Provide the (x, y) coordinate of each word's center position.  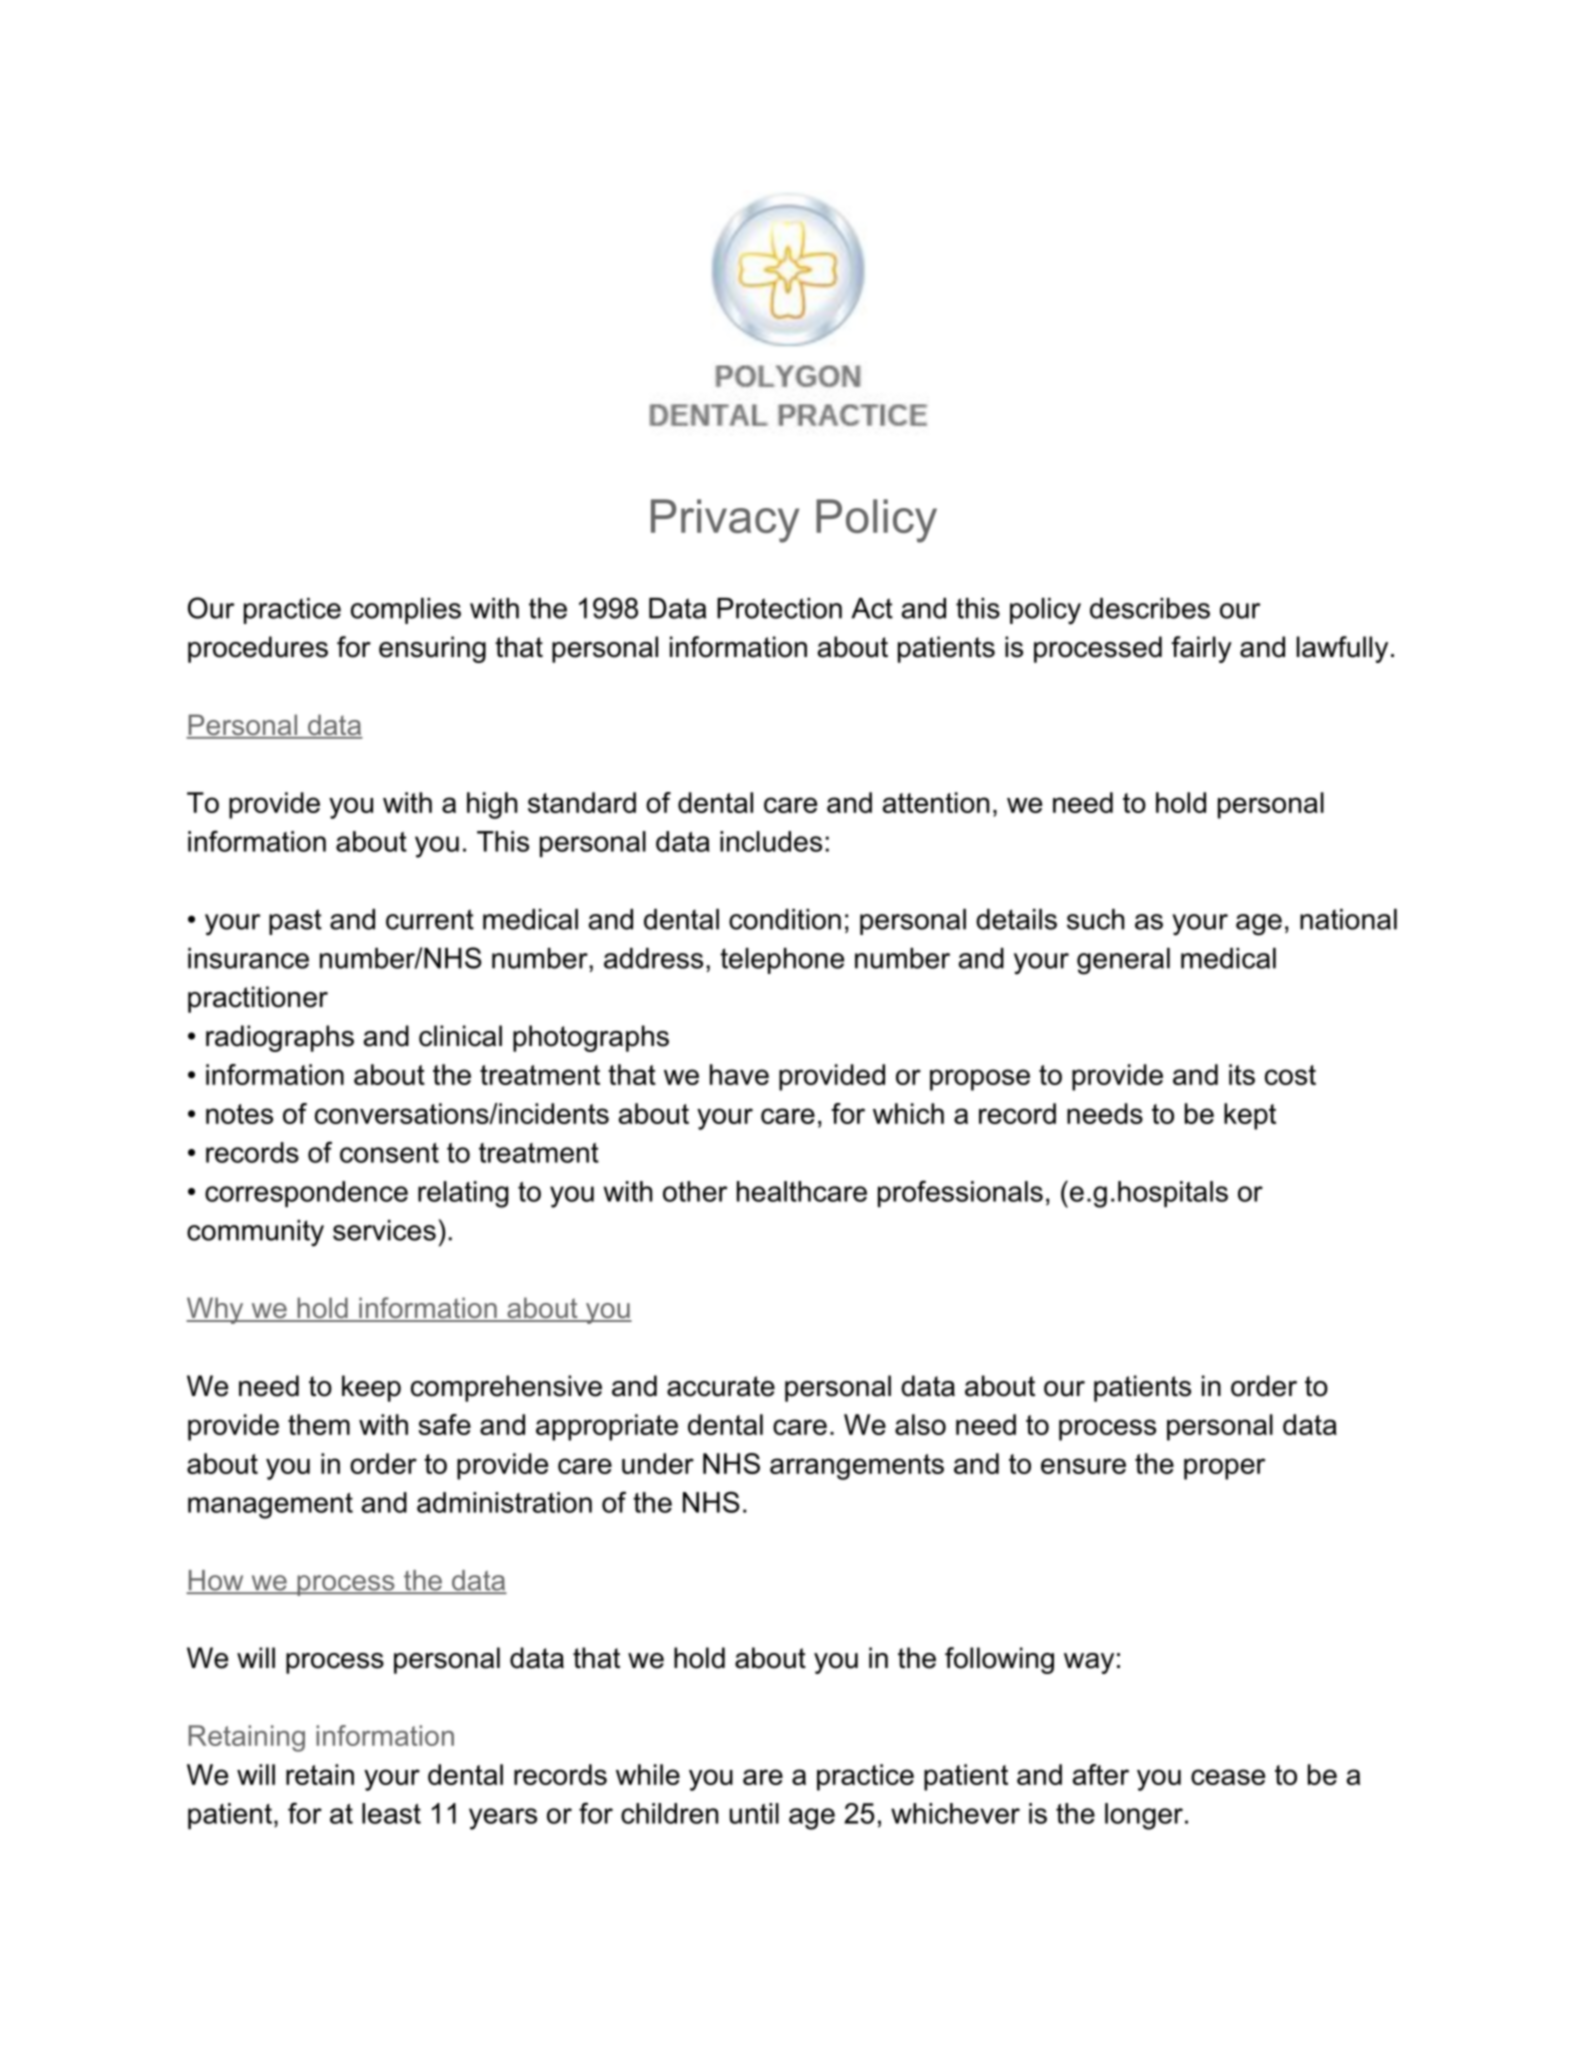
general (1123, 961)
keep (371, 1388)
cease (1228, 1777)
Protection (779, 608)
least (391, 1813)
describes (1150, 608)
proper (1224, 1469)
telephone (782, 961)
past (295, 922)
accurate (721, 1386)
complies (406, 611)
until (754, 1813)
